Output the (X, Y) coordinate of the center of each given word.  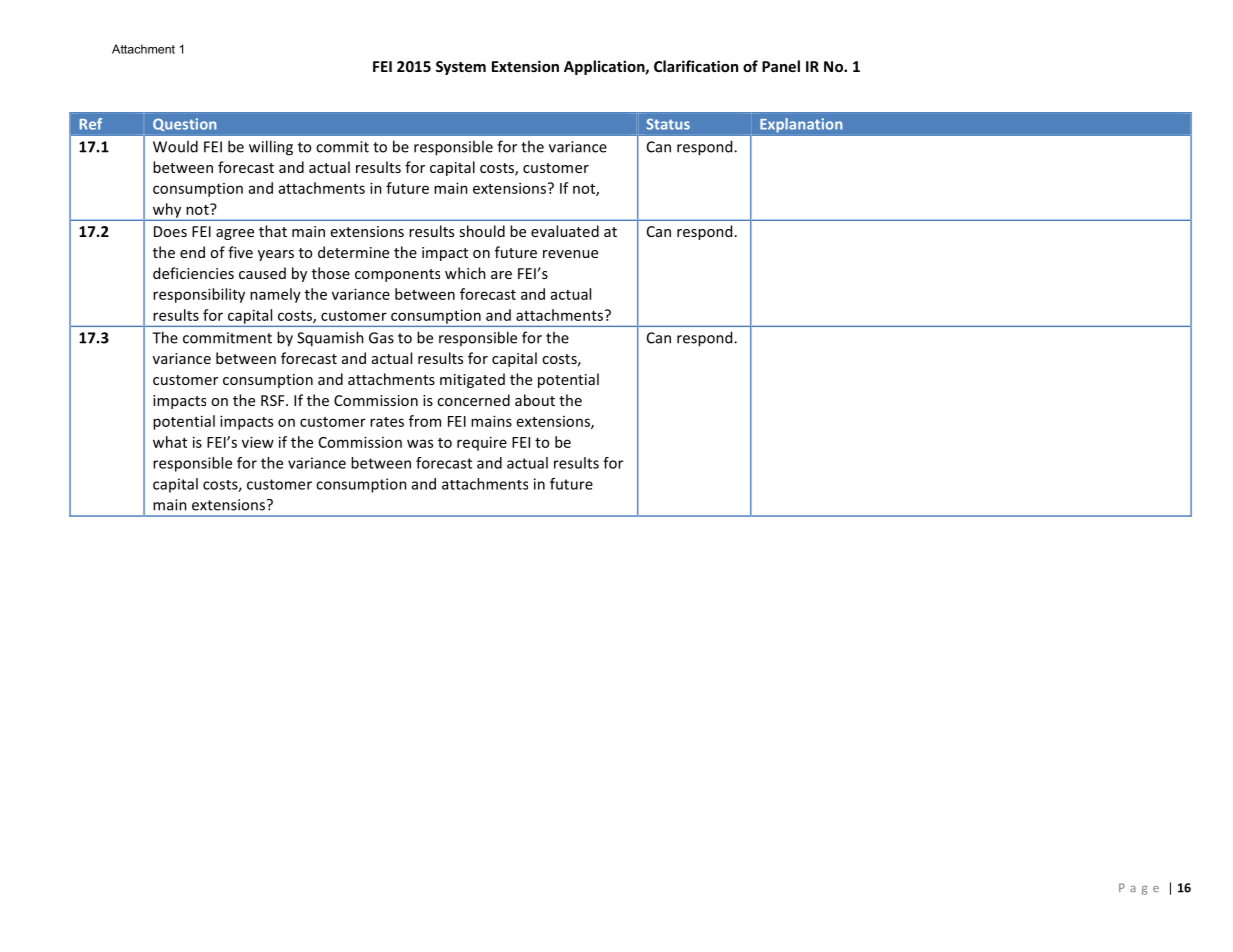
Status (668, 124)
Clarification (696, 66)
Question (184, 124)
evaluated (565, 231)
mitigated (472, 380)
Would (175, 146)
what (170, 442)
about (535, 400)
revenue (570, 254)
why (167, 211)
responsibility (199, 295)
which (465, 273)
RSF (274, 400)
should (482, 231)
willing (271, 148)
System (461, 68)
